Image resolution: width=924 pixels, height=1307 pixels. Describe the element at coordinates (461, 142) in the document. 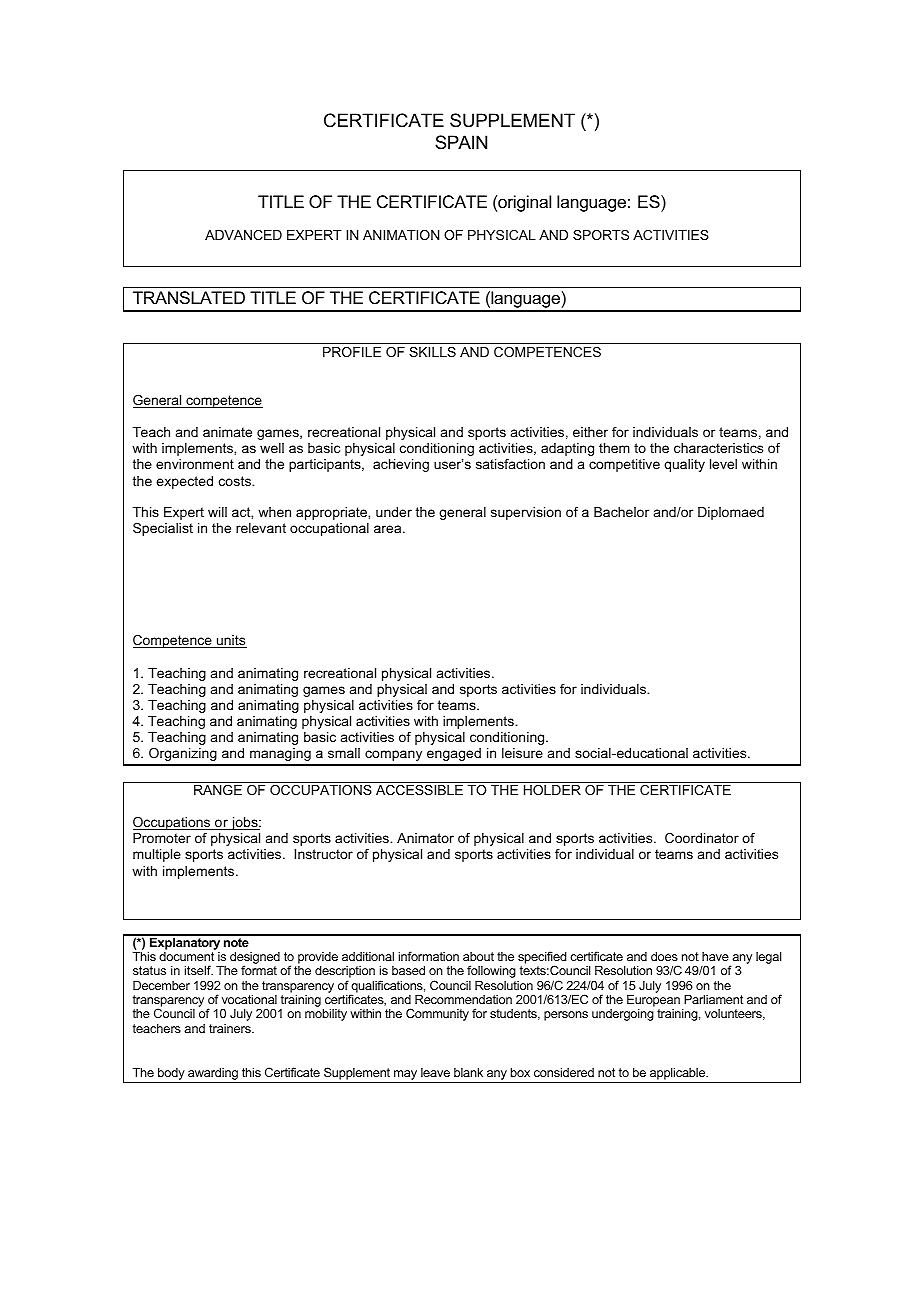

I see `SPAIN` at that location.
